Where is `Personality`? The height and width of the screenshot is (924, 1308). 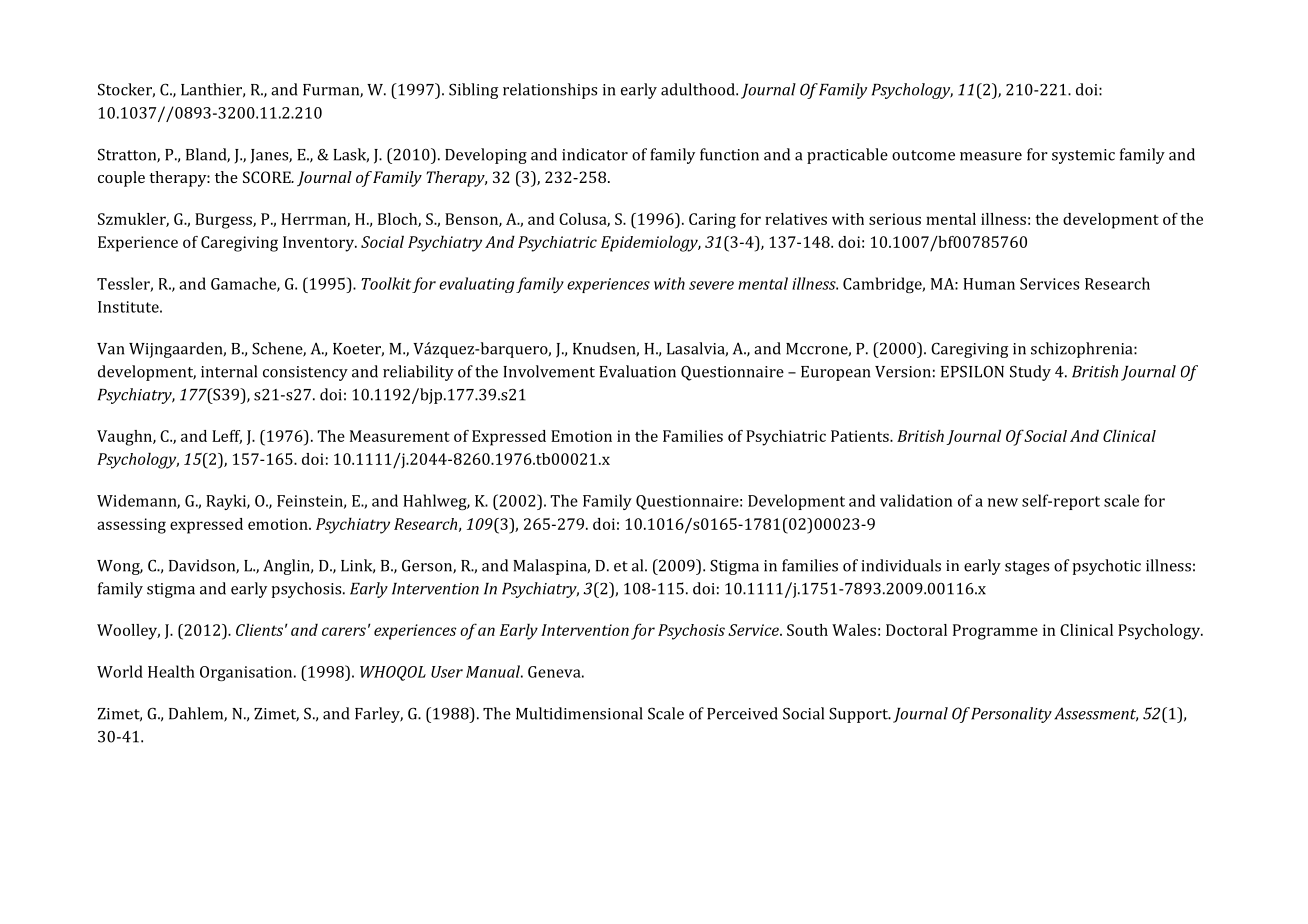
Personality is located at coordinates (1011, 715).
